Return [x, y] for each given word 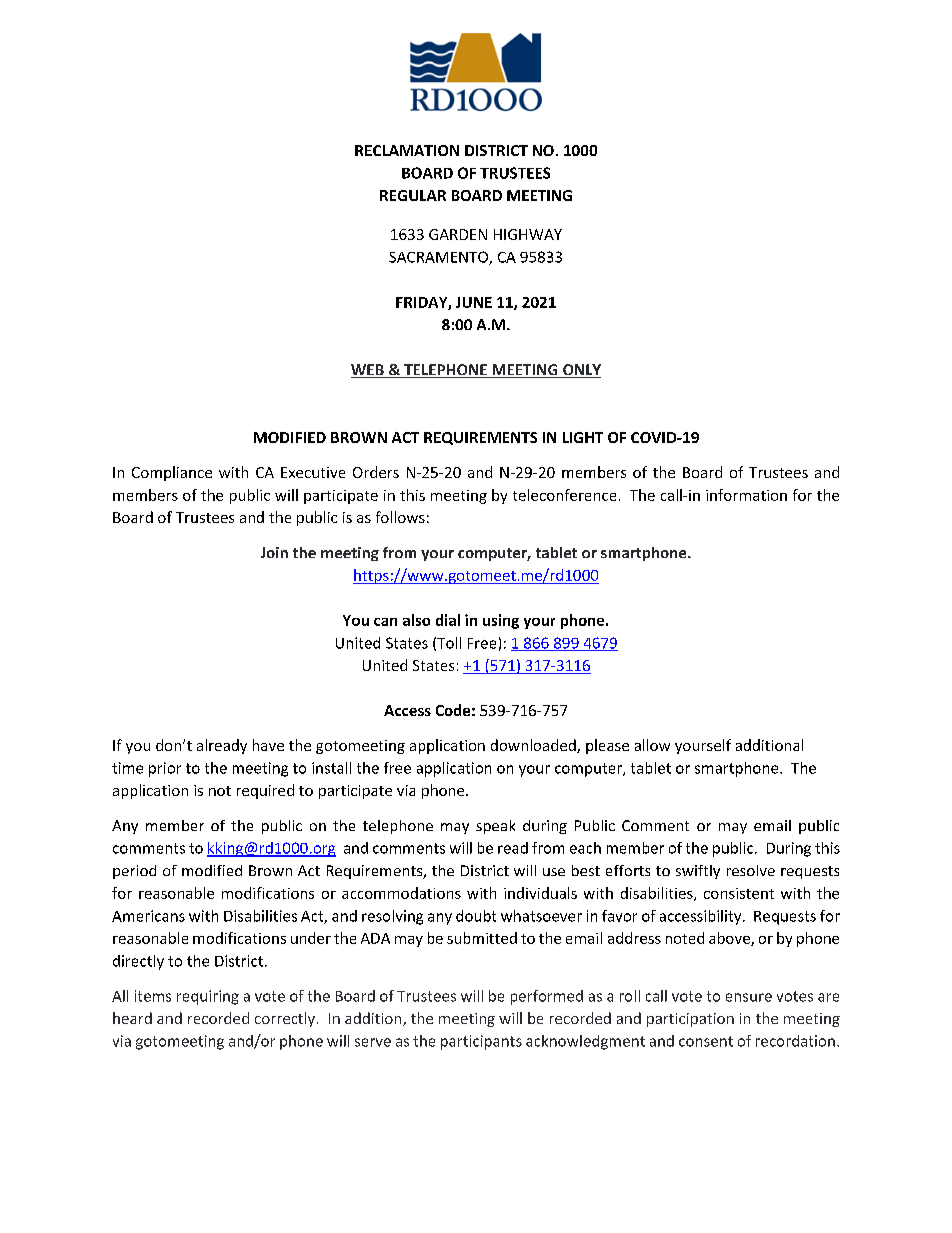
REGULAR [413, 195]
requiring [208, 997]
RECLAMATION [407, 150]
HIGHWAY [528, 234]
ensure [749, 997]
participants [481, 1042]
